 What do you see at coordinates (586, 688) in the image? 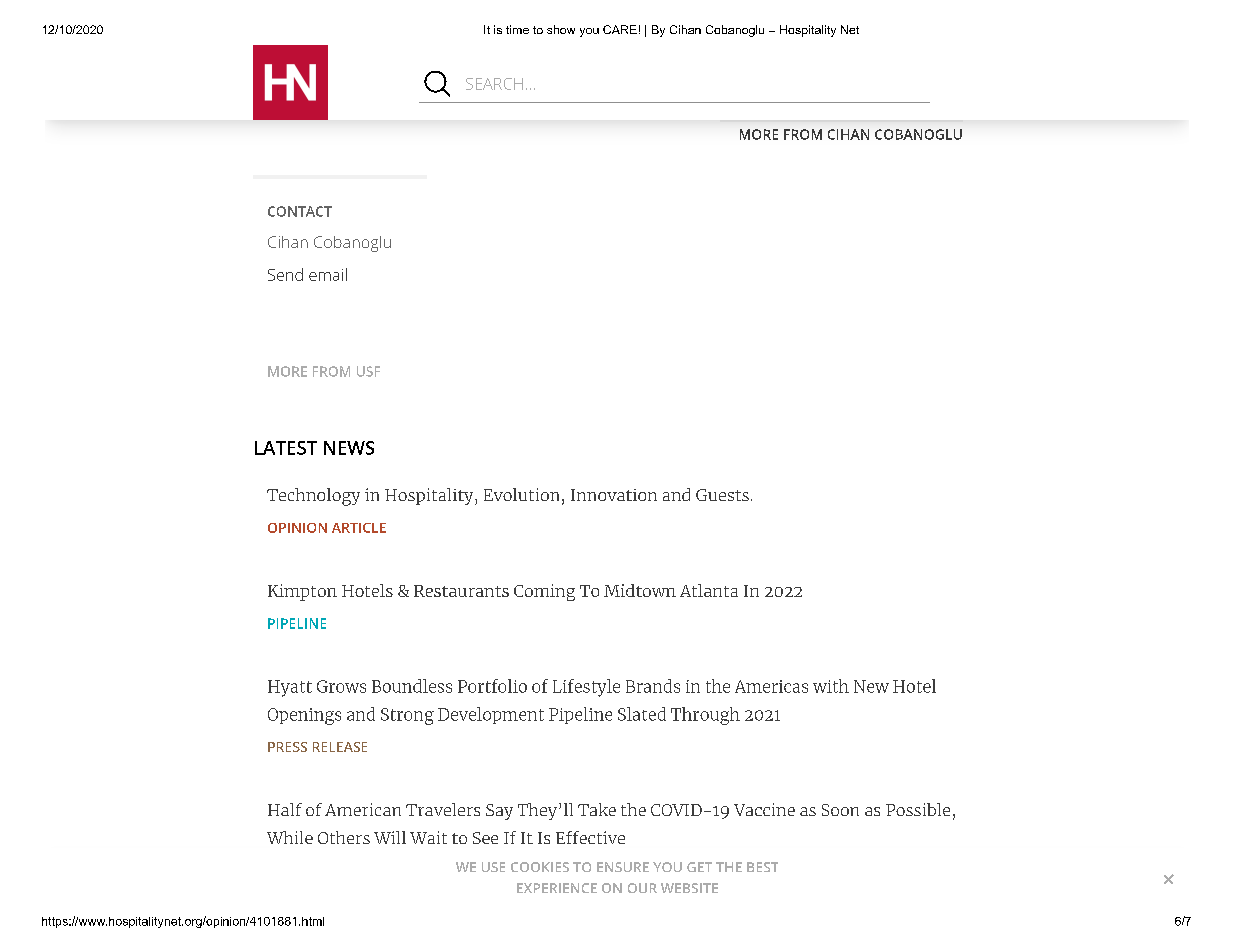
I see `Lifestyle` at bounding box center [586, 688].
